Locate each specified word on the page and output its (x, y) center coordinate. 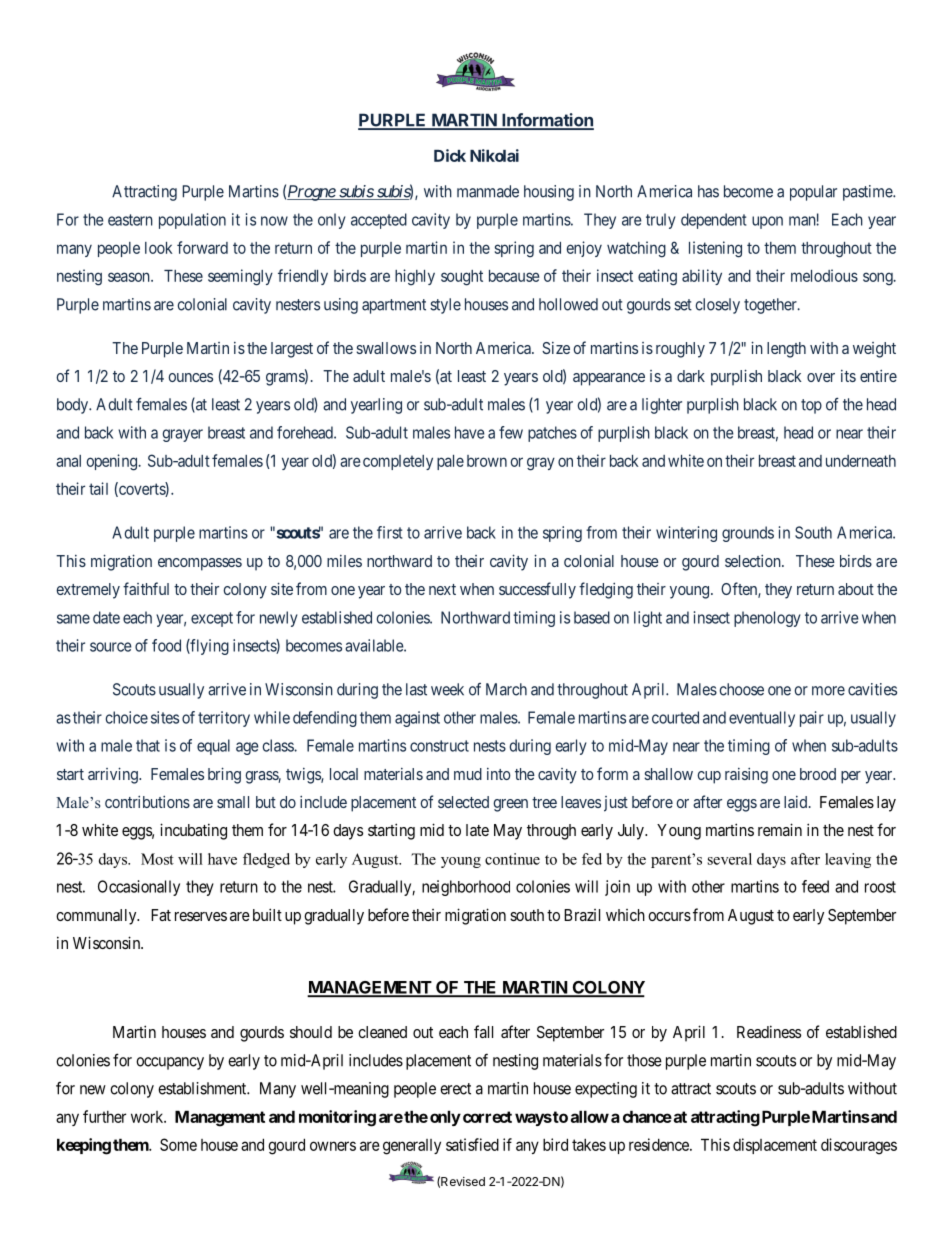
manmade (488, 191)
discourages (859, 1146)
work (148, 1117)
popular (813, 193)
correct (486, 1117)
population (192, 221)
